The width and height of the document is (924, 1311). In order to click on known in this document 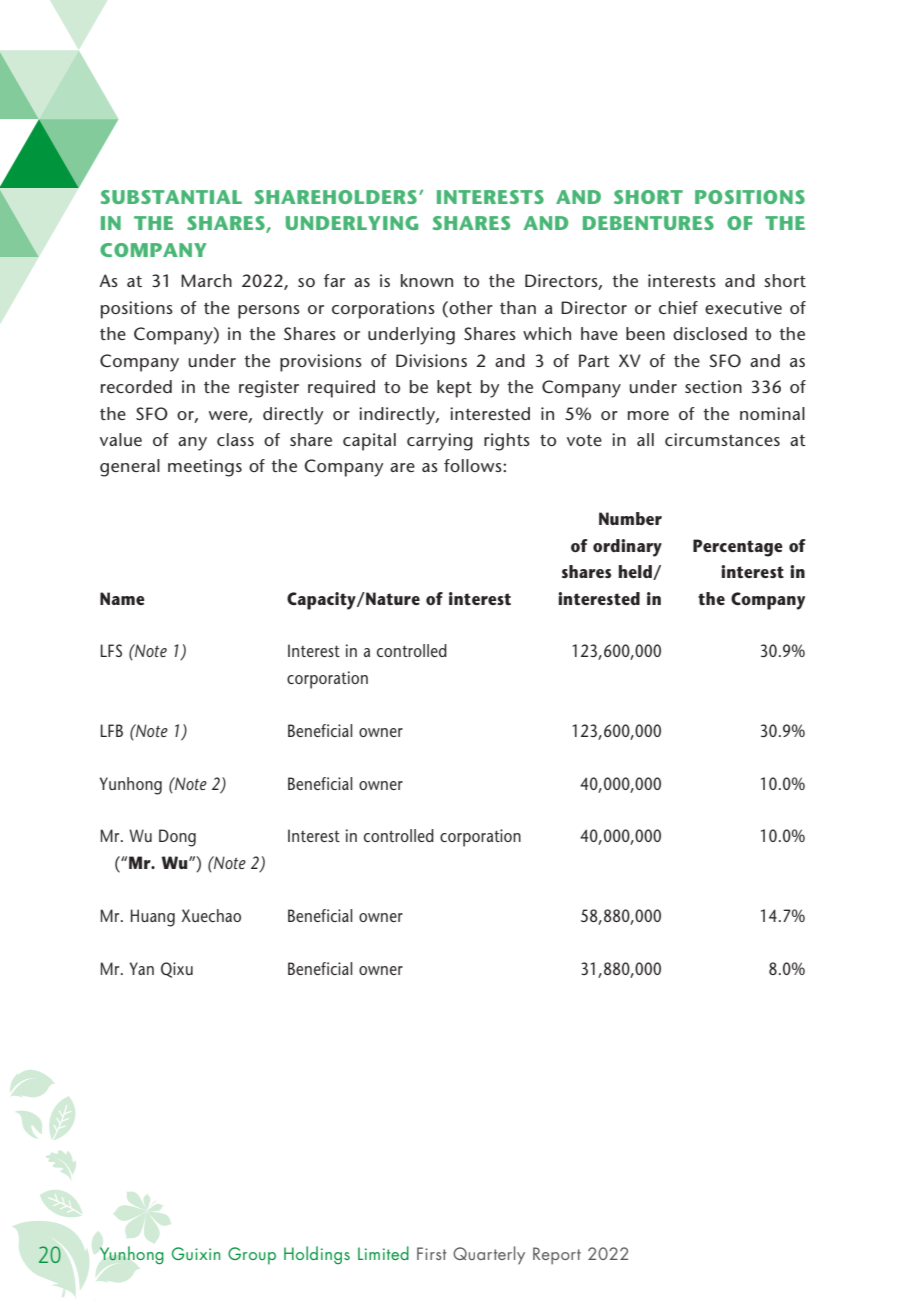, I will do `click(427, 280)`.
